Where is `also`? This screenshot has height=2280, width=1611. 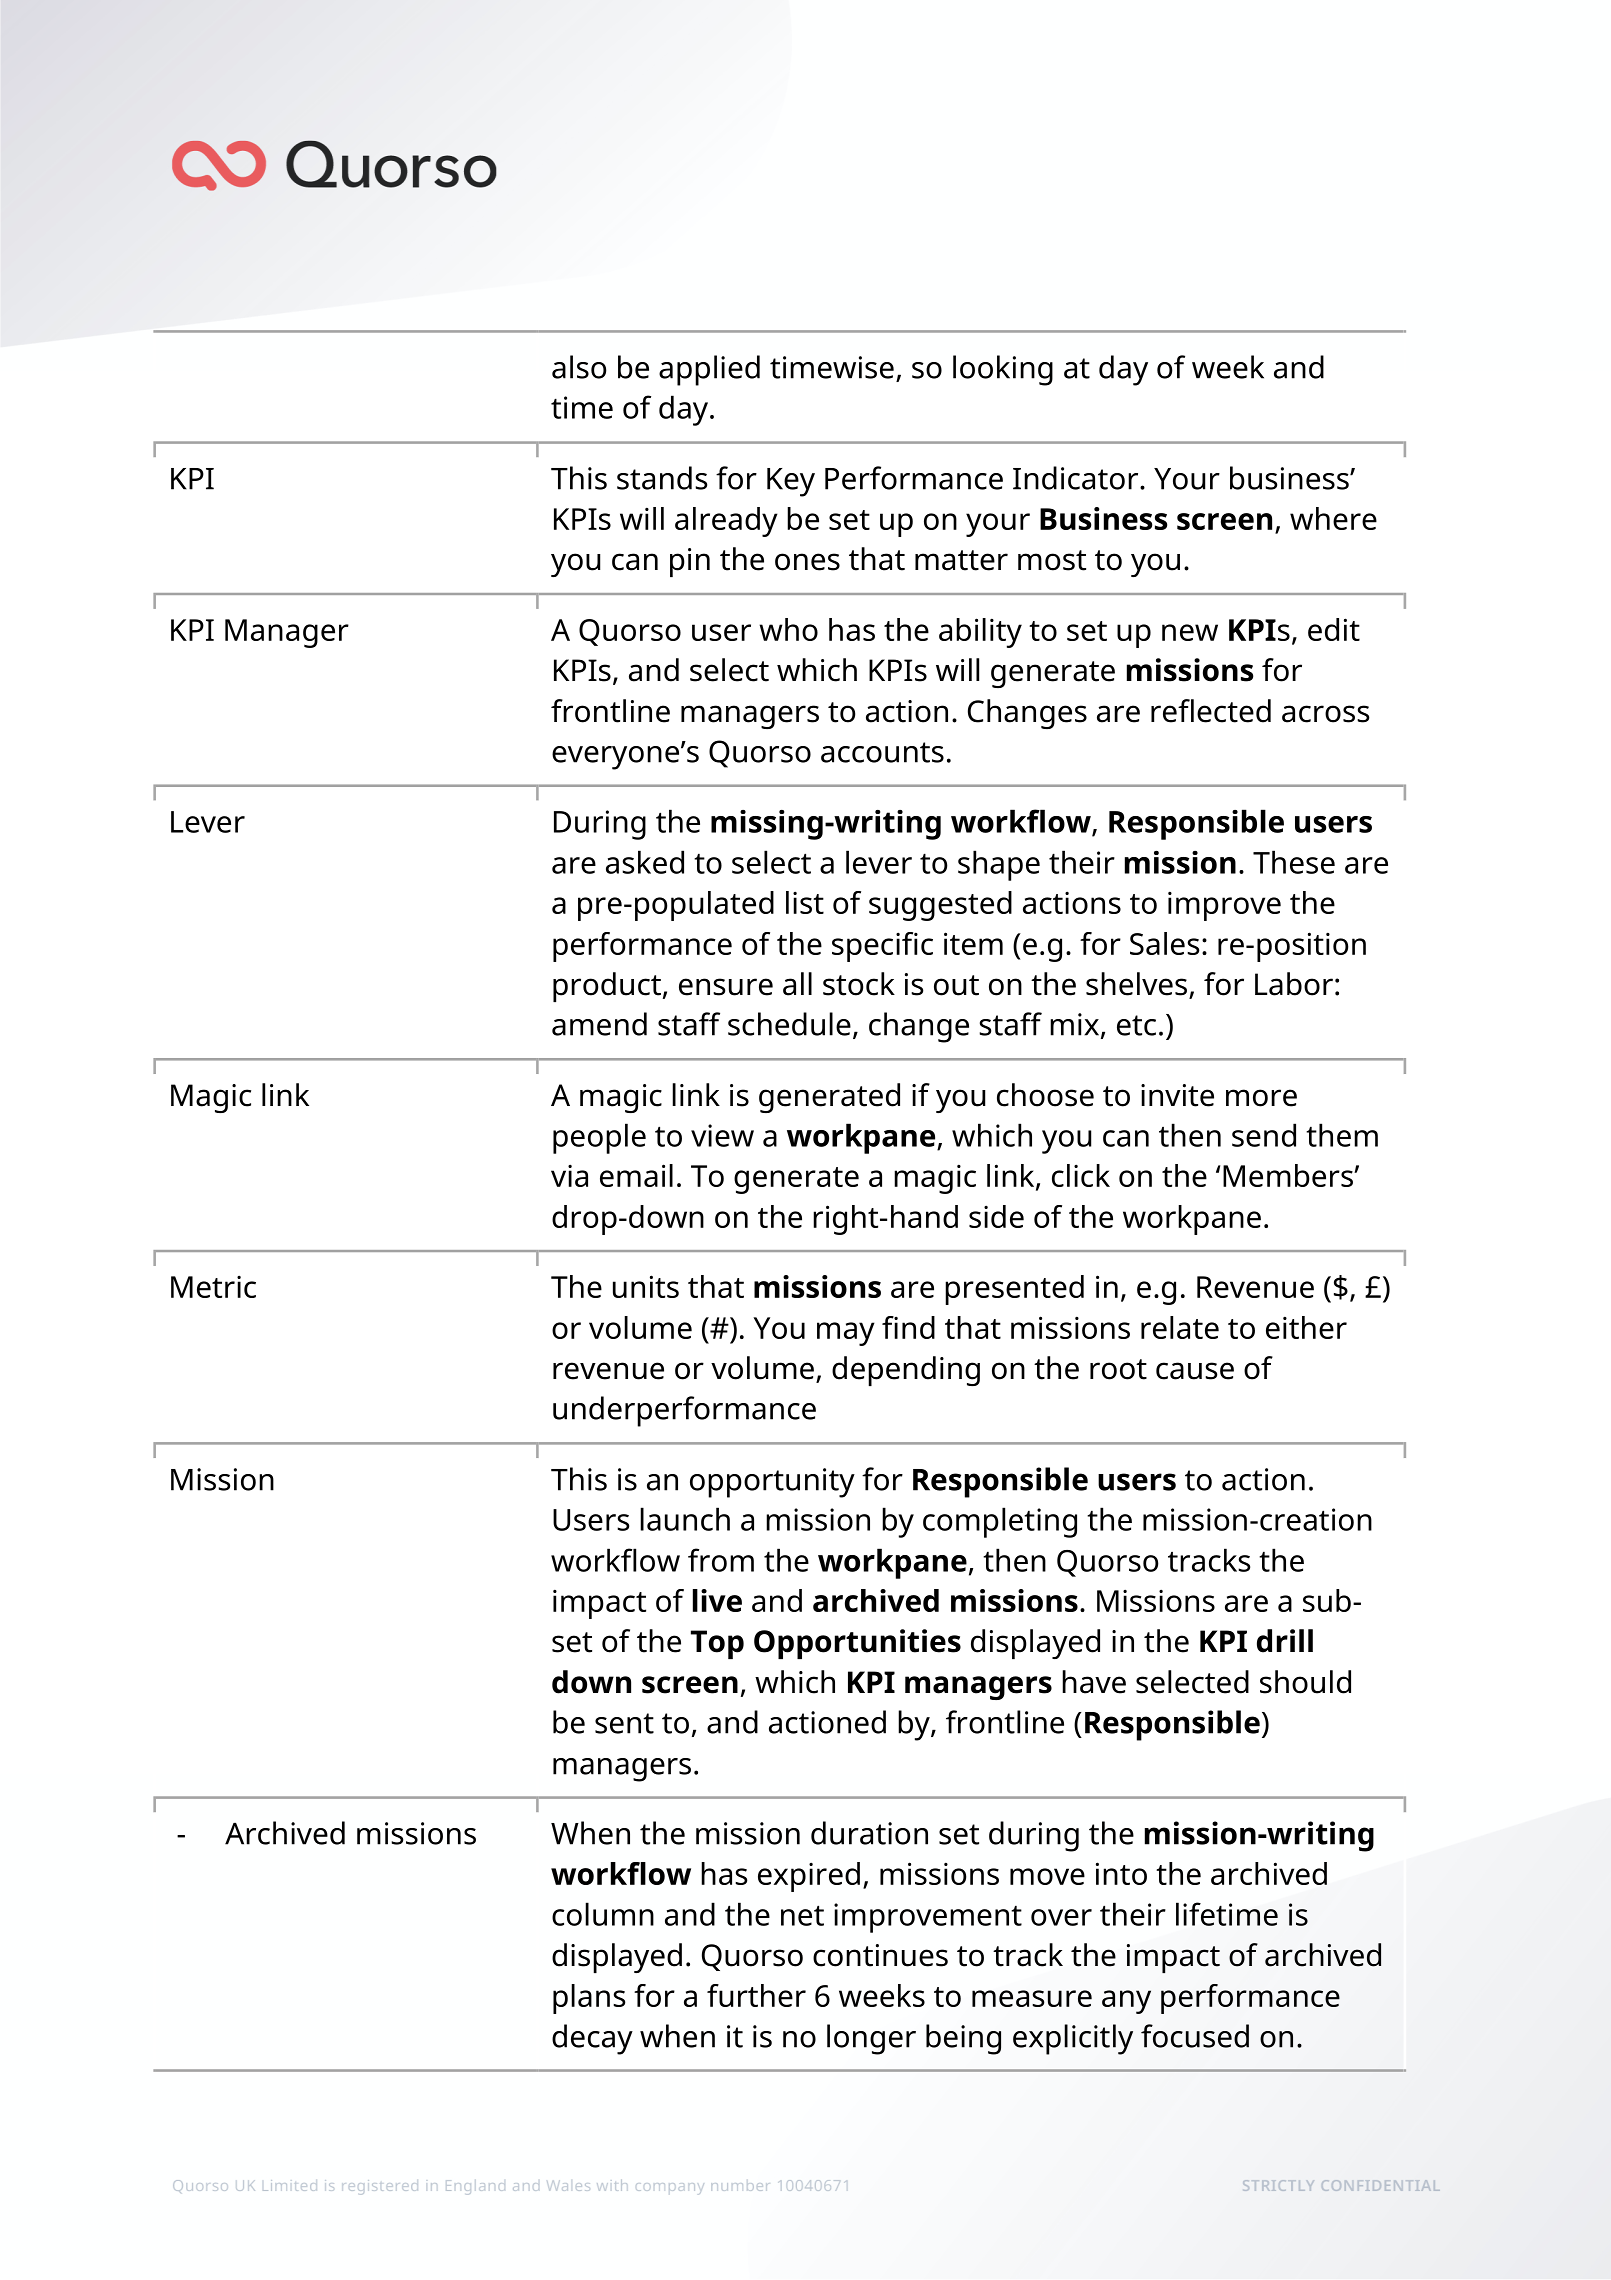
also is located at coordinates (579, 367).
